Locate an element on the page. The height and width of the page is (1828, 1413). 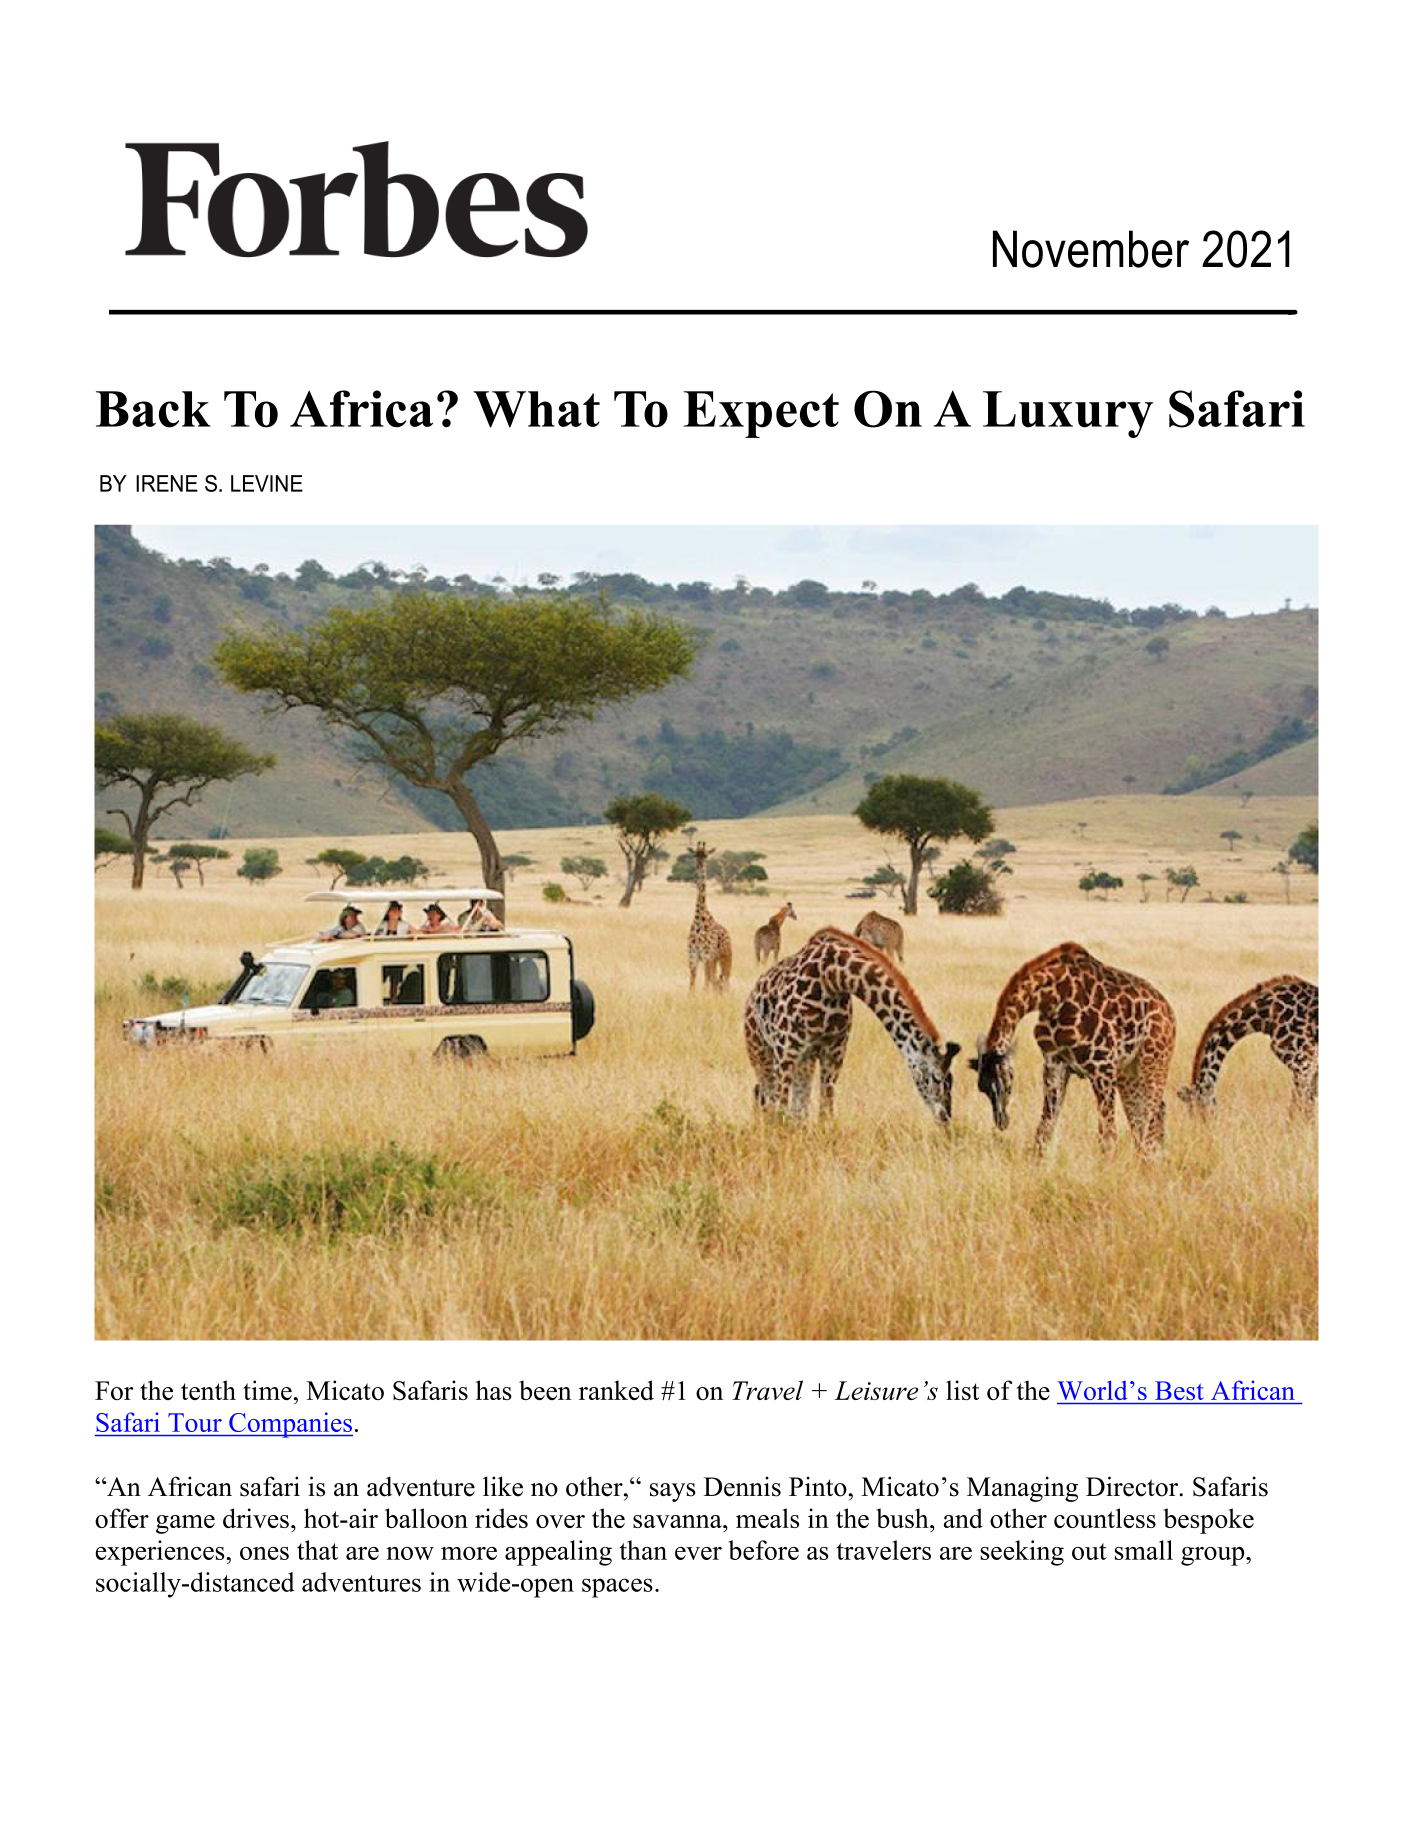
What is located at coordinates (536, 409).
